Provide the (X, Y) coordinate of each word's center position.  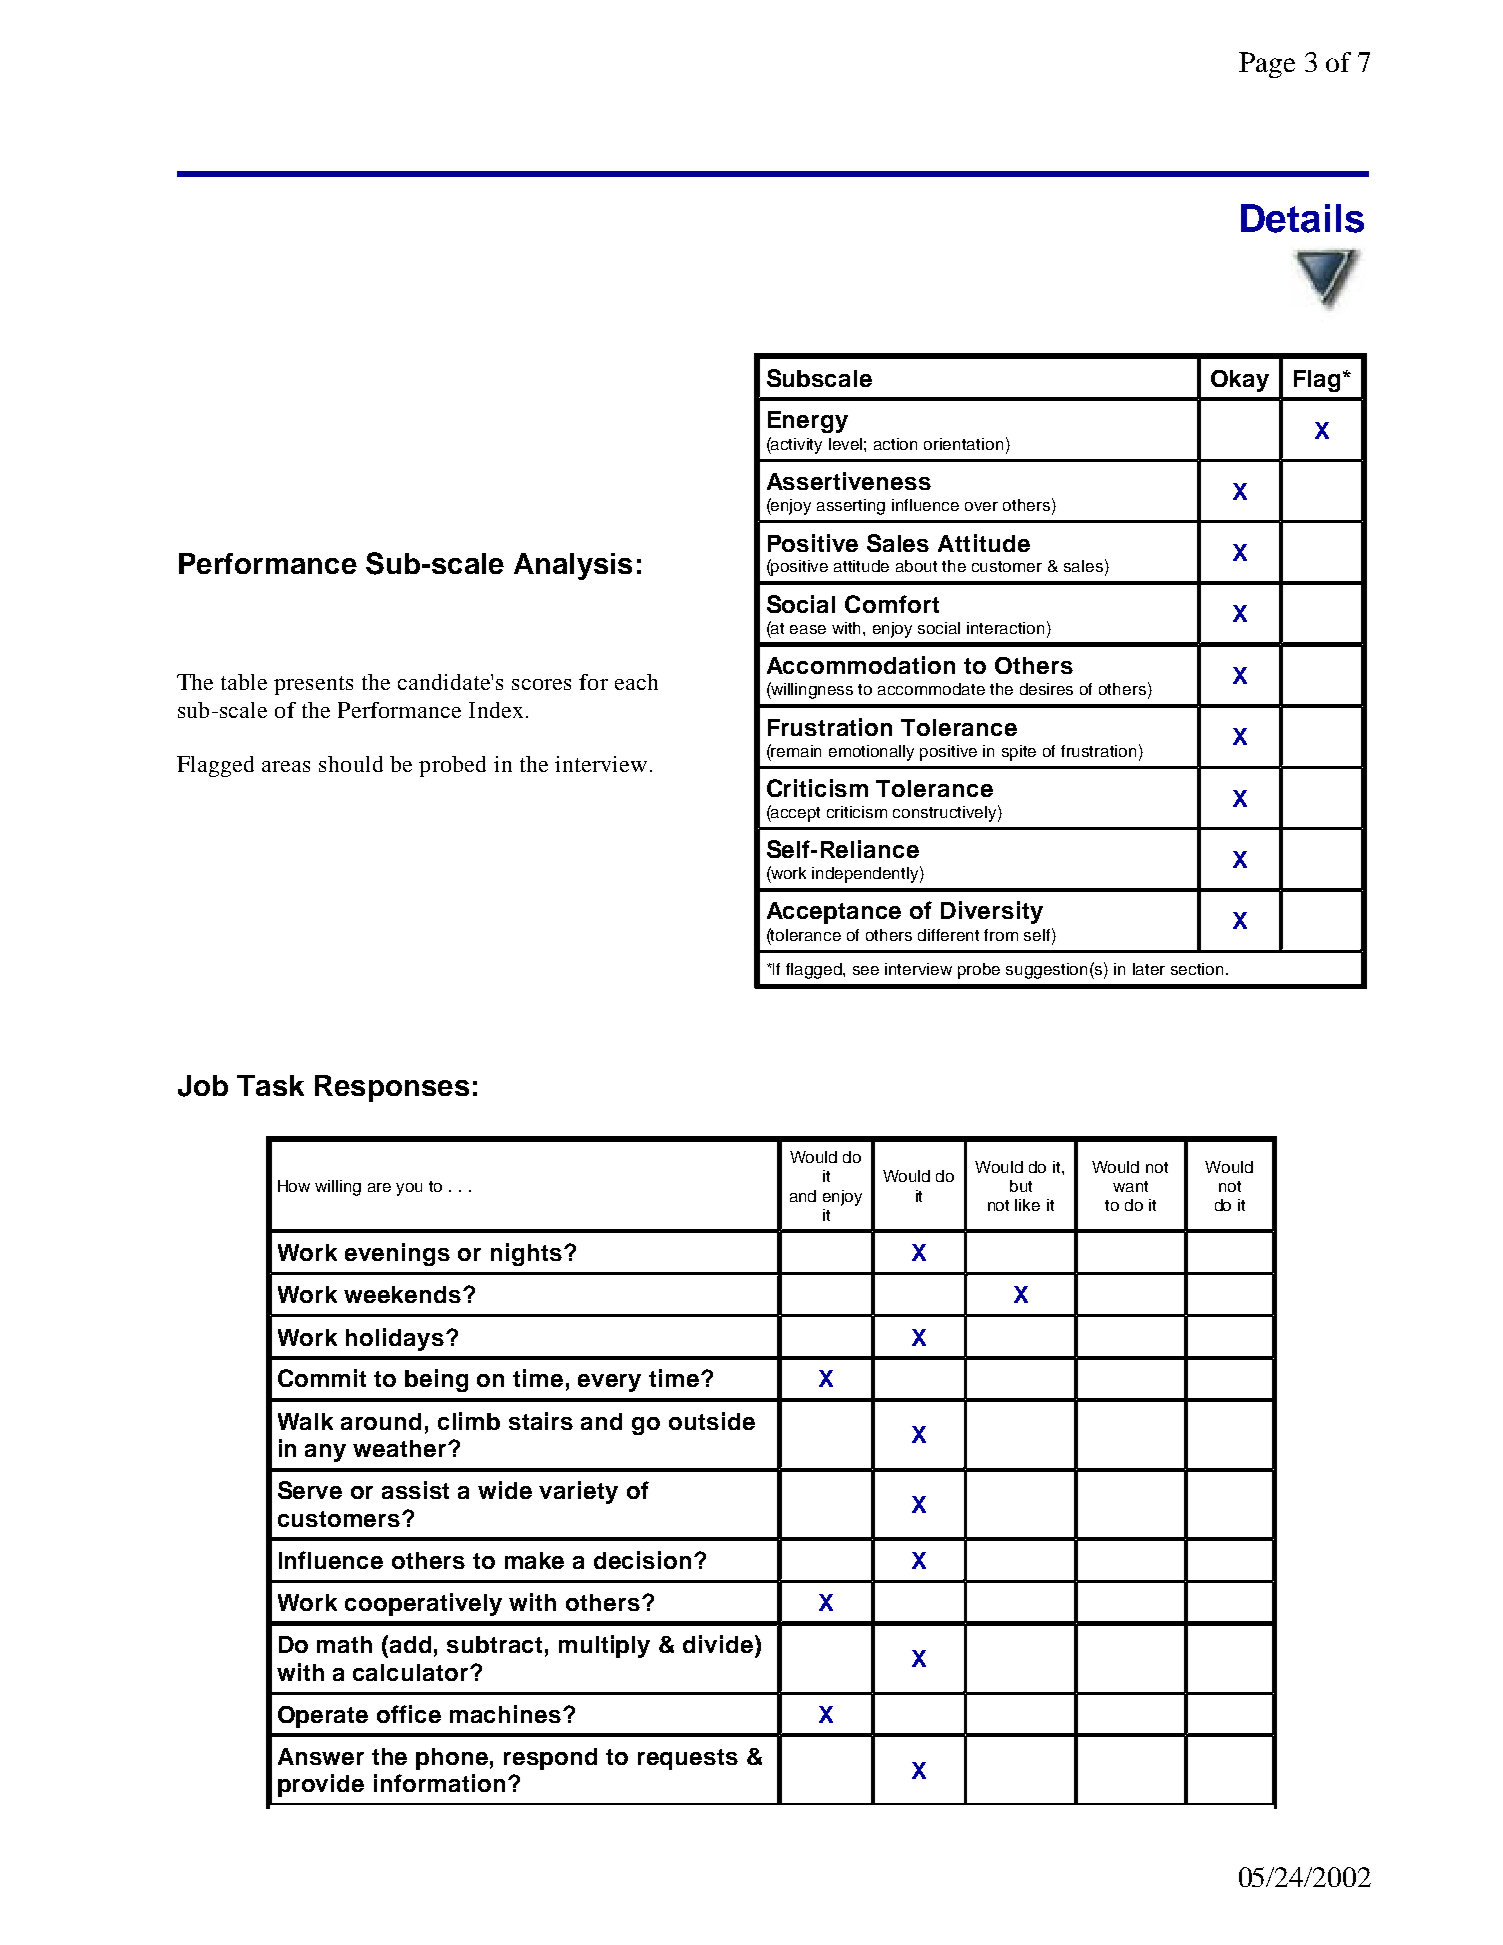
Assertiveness (849, 481)
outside (712, 1421)
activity (796, 445)
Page (1267, 65)
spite (1019, 753)
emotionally (871, 753)
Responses (392, 1088)
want (1130, 1186)
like (1027, 1205)
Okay (1240, 381)
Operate (323, 1717)
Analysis (573, 566)
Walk (305, 1421)
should (351, 764)
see (866, 970)
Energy (808, 422)
